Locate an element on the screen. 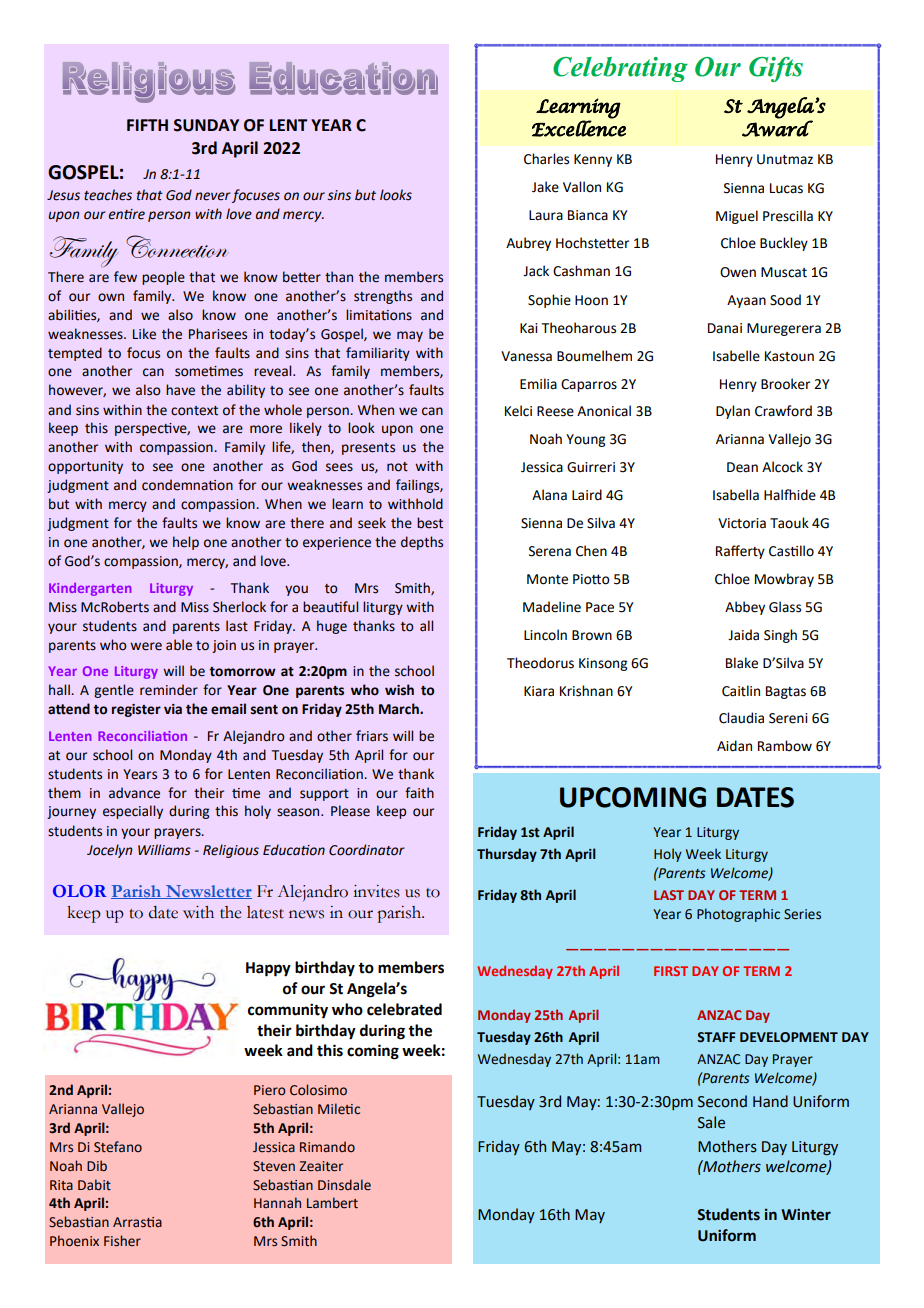 The width and height of the screenshot is (924, 1308). FIFTH is located at coordinates (147, 125).
